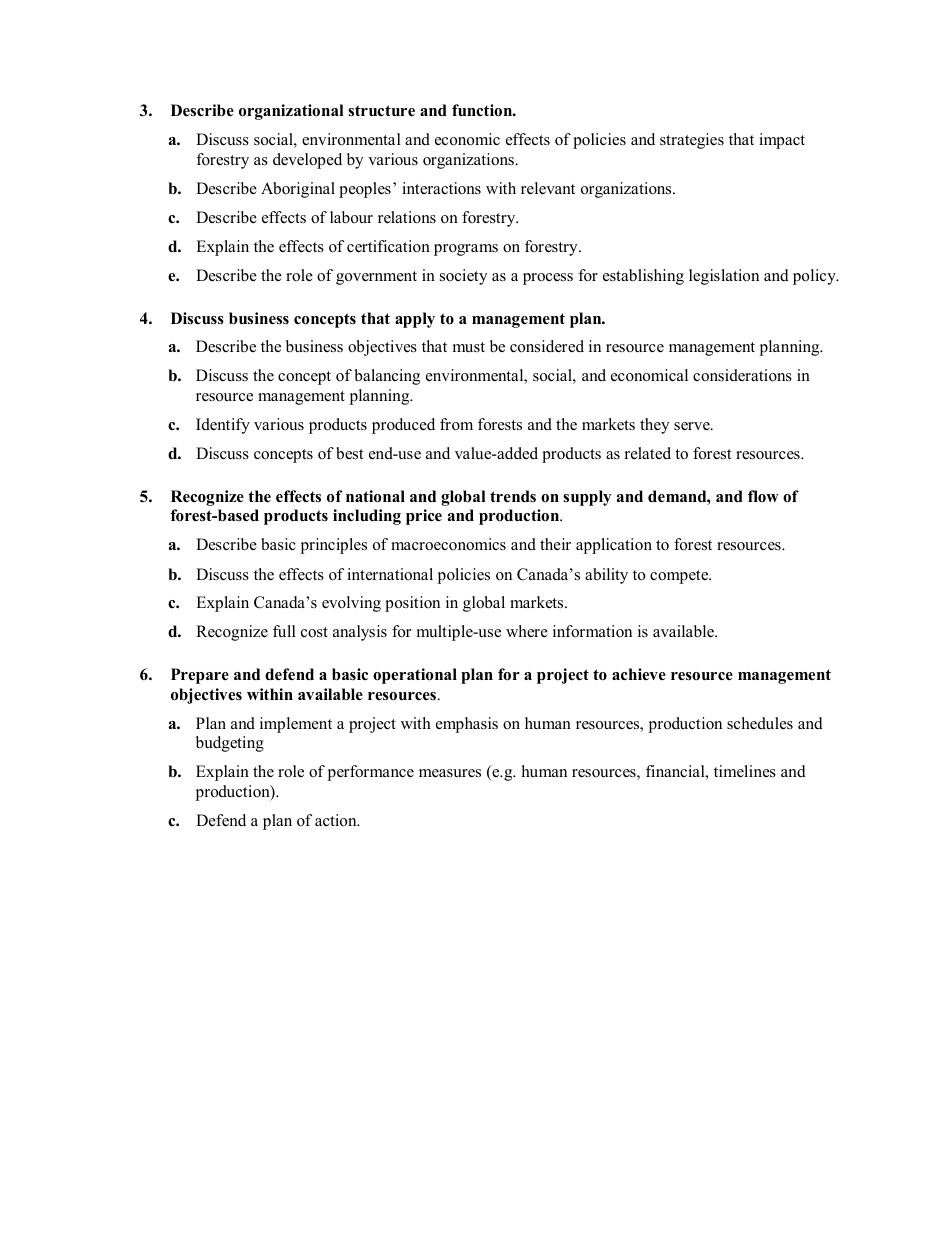 The width and height of the screenshot is (952, 1233). What do you see at coordinates (387, 377) in the screenshot?
I see `balancing` at bounding box center [387, 377].
